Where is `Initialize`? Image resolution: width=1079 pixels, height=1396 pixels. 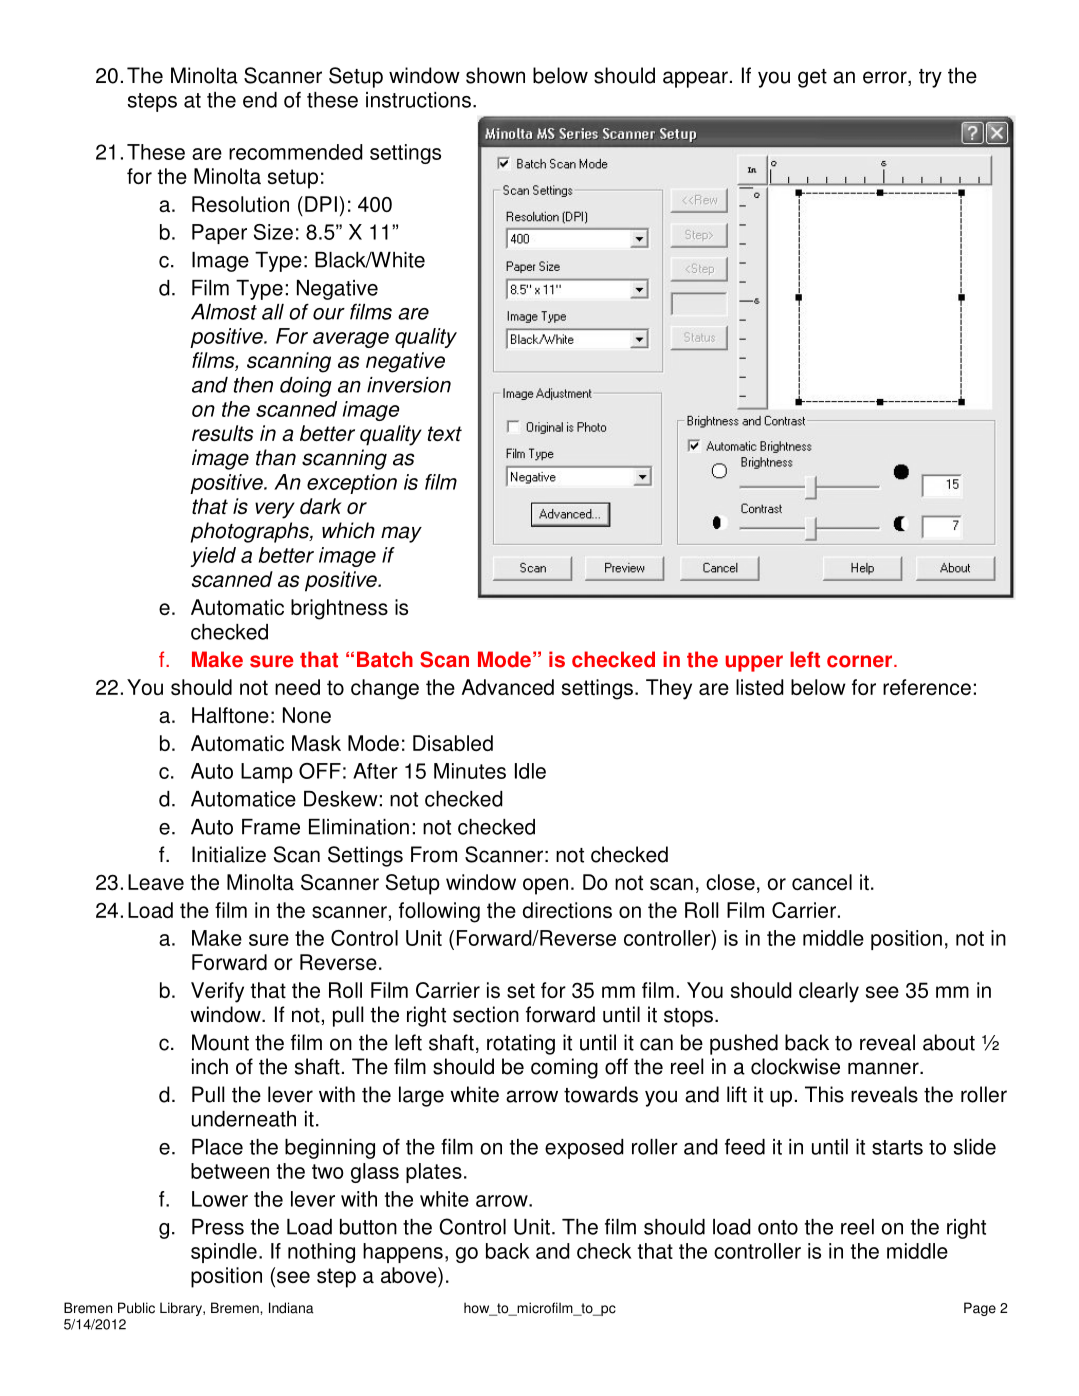 Initialize is located at coordinates (229, 854).
